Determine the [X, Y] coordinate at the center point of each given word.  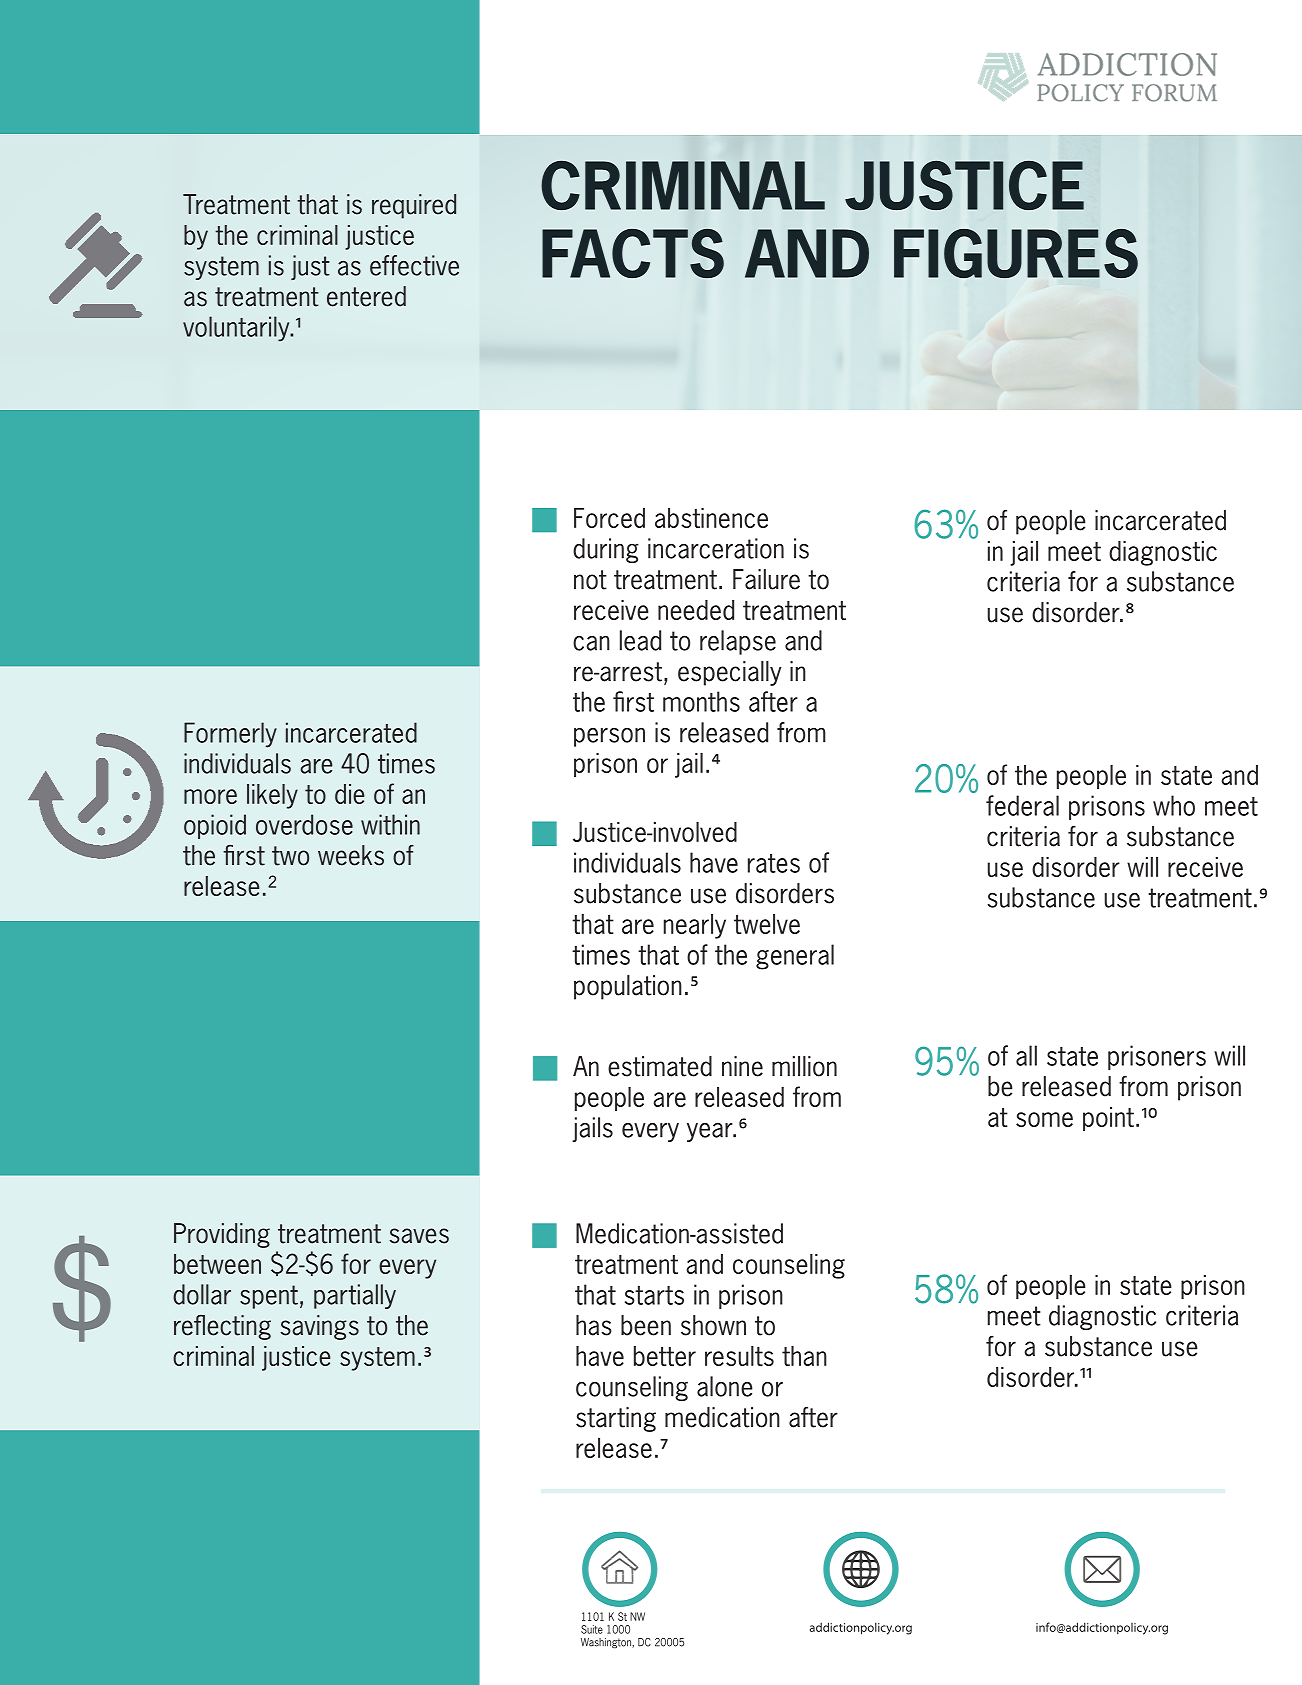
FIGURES [1016, 253]
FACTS [633, 253]
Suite [592, 1629]
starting [616, 1419]
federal [1022, 805]
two [290, 856]
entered [366, 296]
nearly [695, 926]
